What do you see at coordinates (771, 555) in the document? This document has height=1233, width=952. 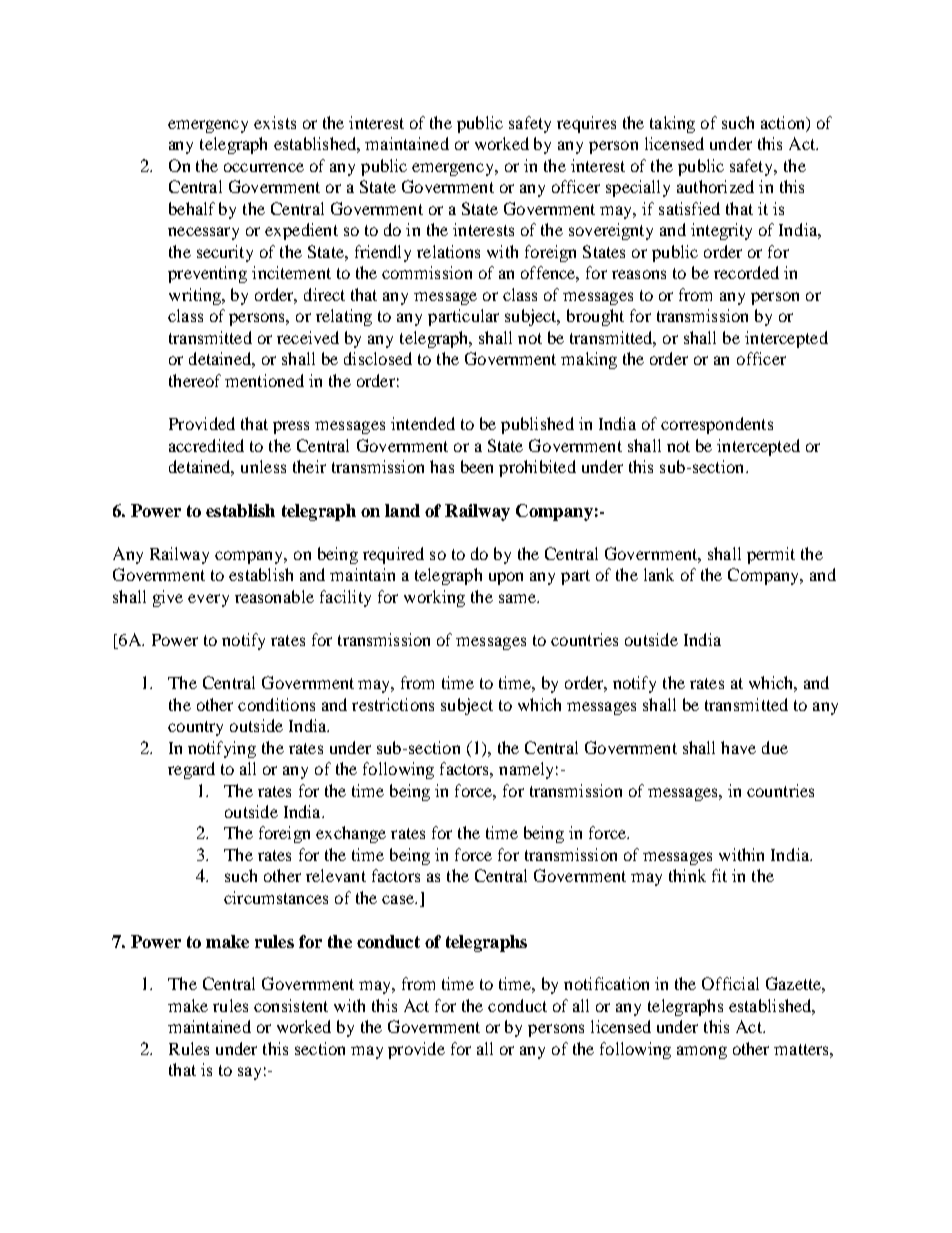 I see `permit` at bounding box center [771, 555].
